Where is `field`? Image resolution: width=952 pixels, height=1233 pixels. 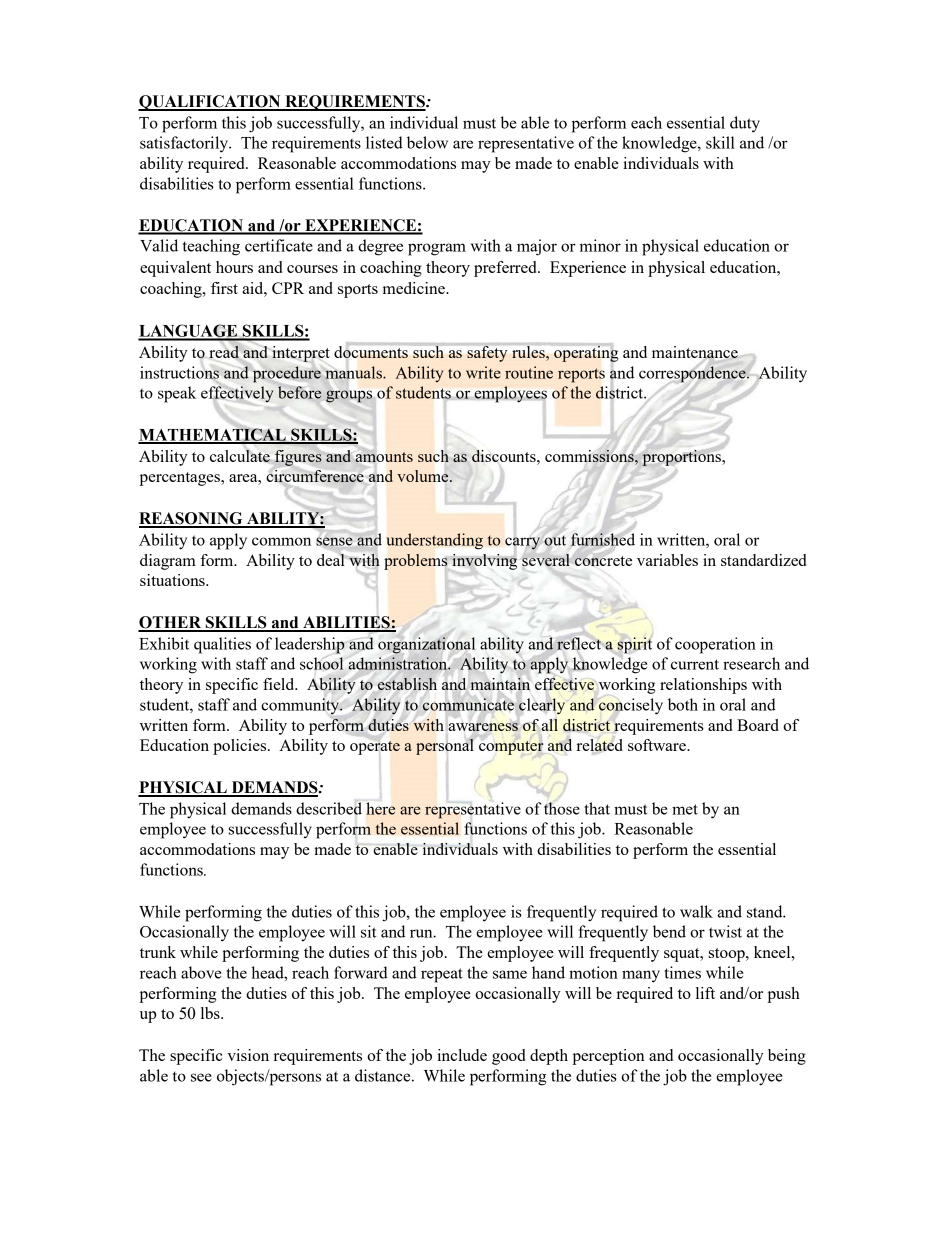
field is located at coordinates (280, 684).
